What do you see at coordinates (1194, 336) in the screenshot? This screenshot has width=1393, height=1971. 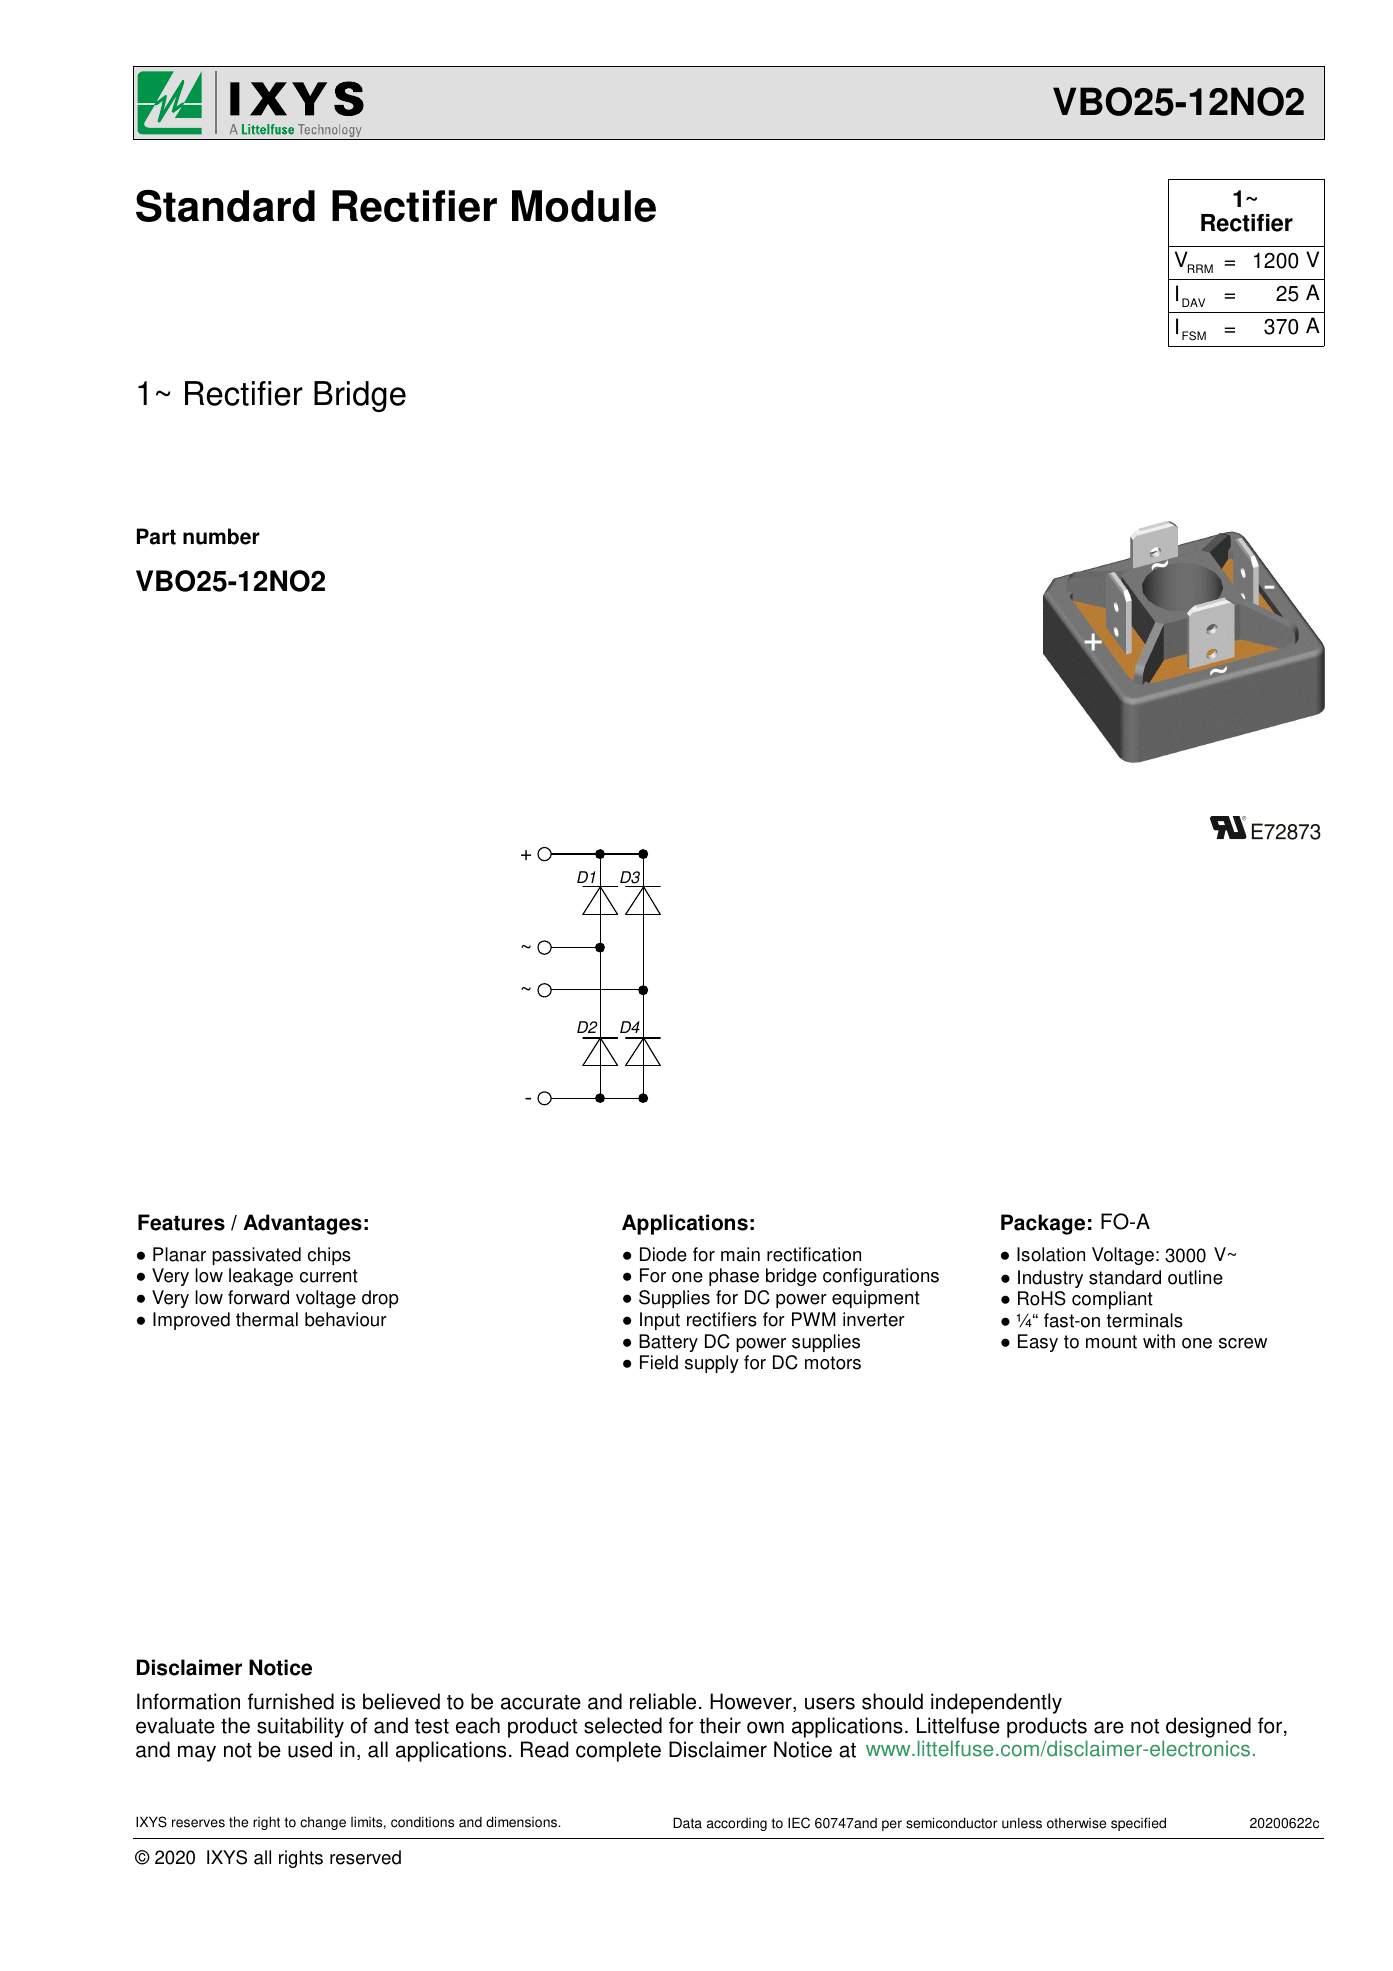 I see `FSM` at bounding box center [1194, 336].
